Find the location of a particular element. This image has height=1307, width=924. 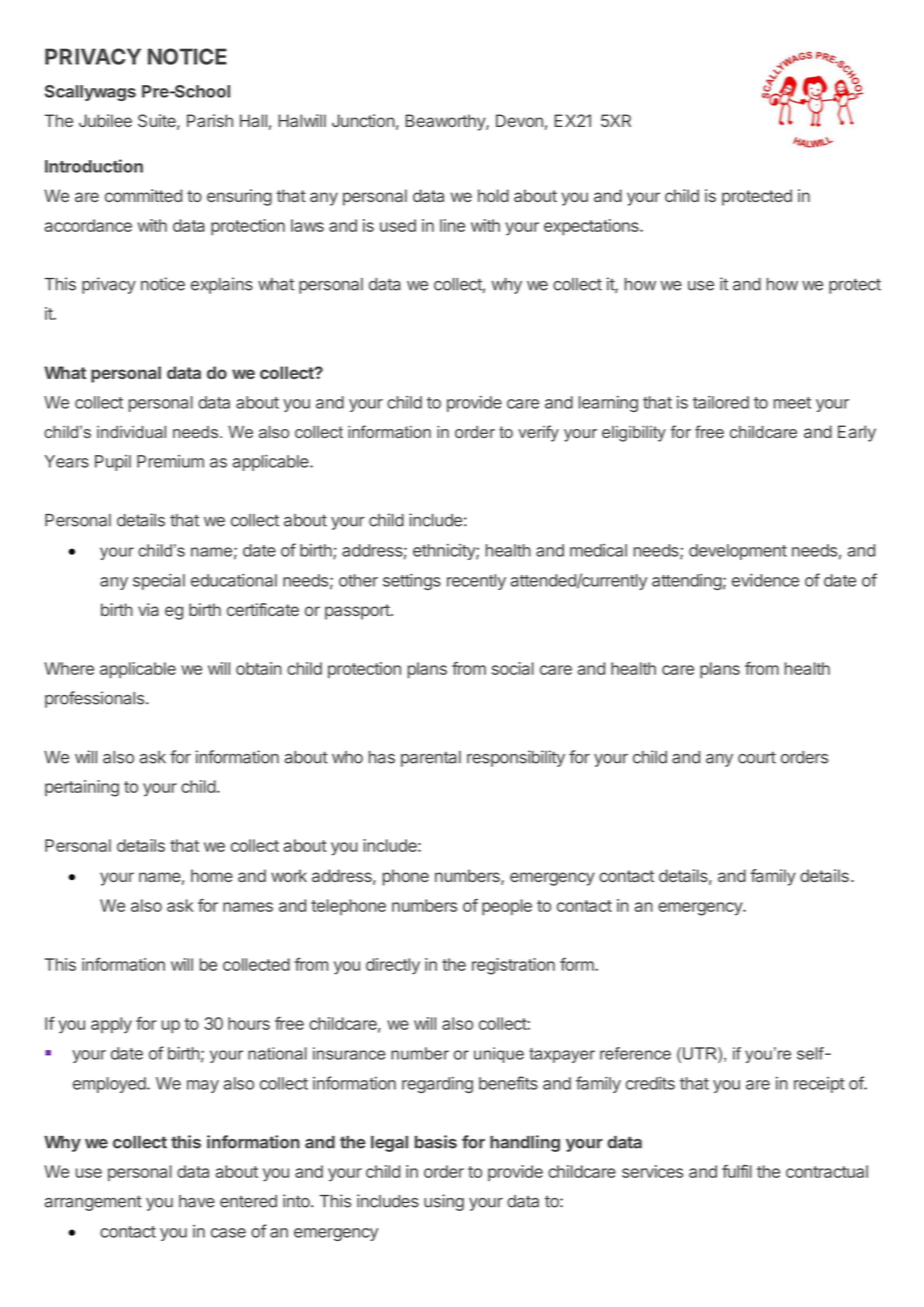

registration is located at coordinates (513, 966).
